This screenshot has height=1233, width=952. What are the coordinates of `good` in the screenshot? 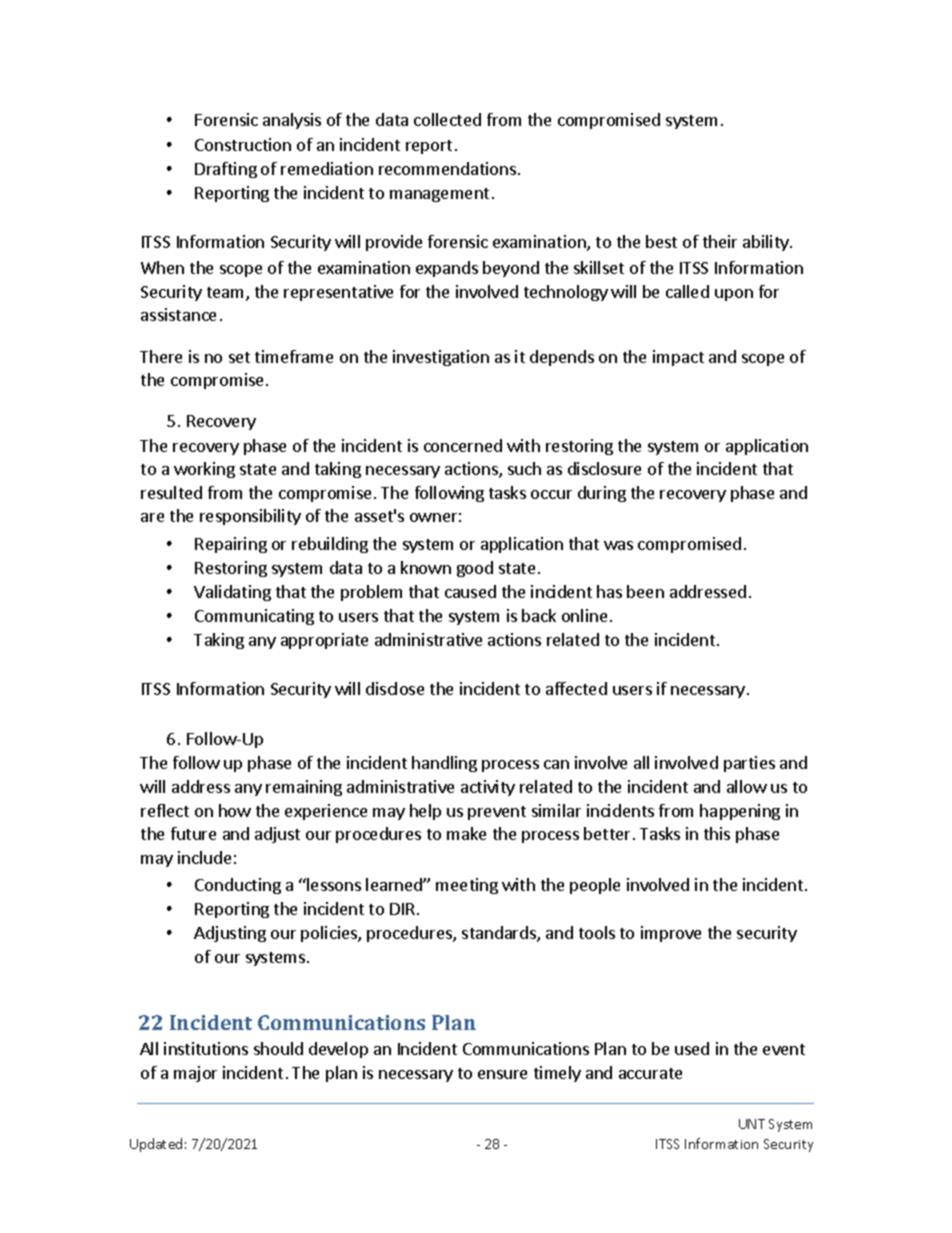 It's located at (475, 569).
